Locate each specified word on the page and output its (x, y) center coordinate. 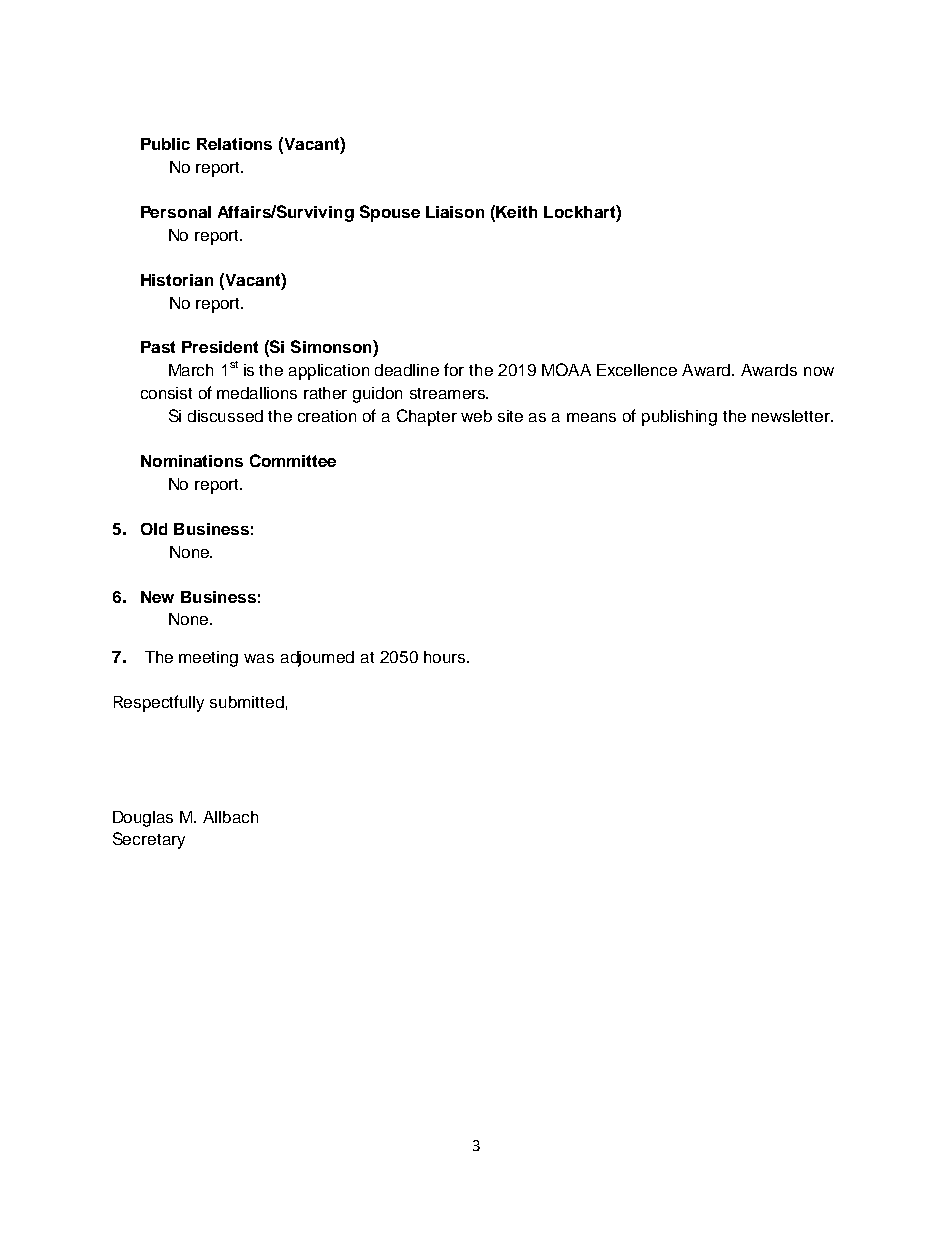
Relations (234, 144)
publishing (679, 418)
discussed (225, 416)
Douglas (143, 819)
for (454, 369)
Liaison (455, 212)
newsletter (792, 416)
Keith (516, 212)
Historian (177, 280)
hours (444, 657)
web (476, 416)
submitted (247, 702)
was (259, 658)
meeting (208, 659)
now (819, 371)
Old (154, 529)
